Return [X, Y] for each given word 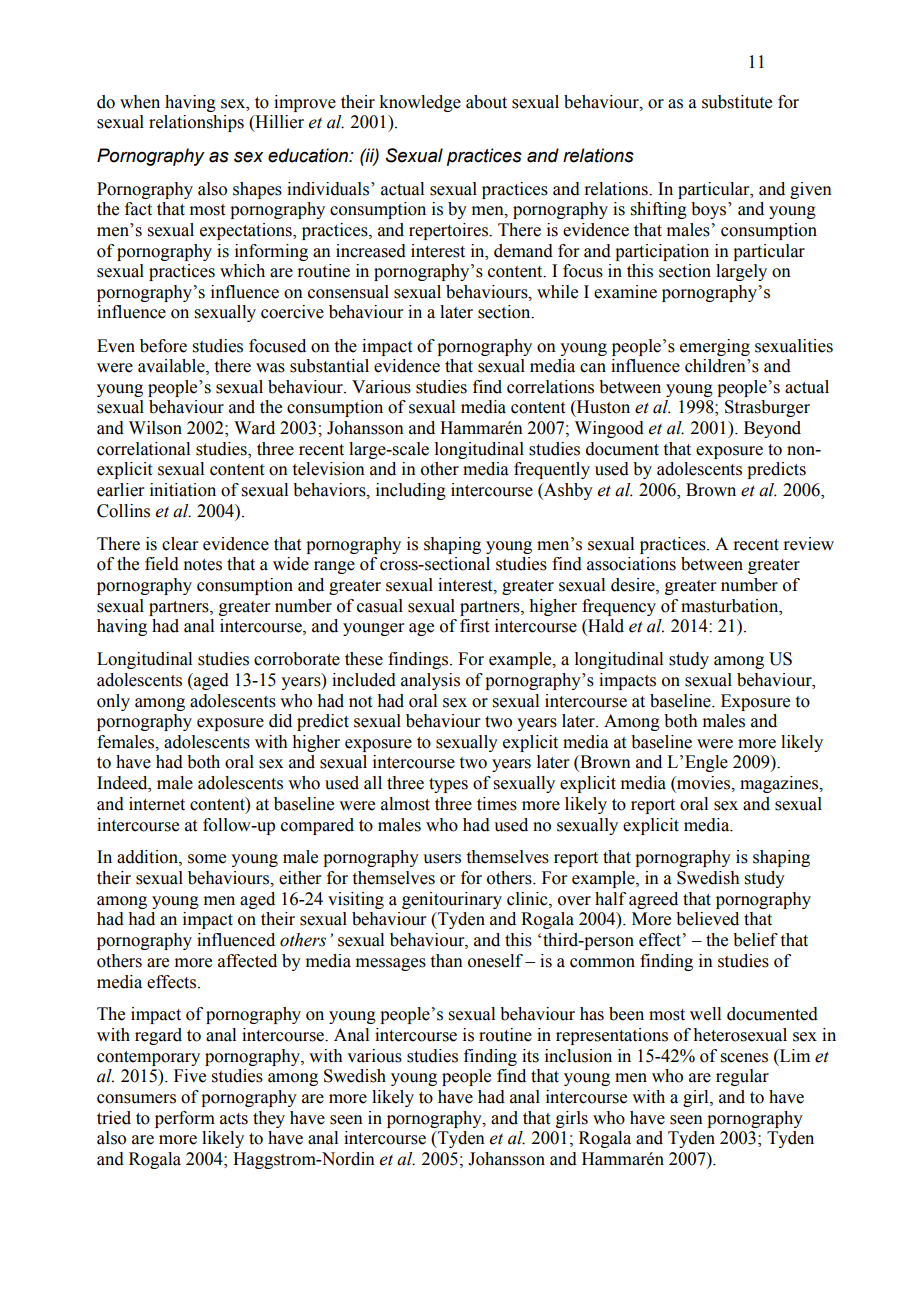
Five [190, 1076]
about [486, 102]
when [140, 102]
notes [202, 565]
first [474, 626]
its [530, 1056]
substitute [737, 102]
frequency [619, 607]
